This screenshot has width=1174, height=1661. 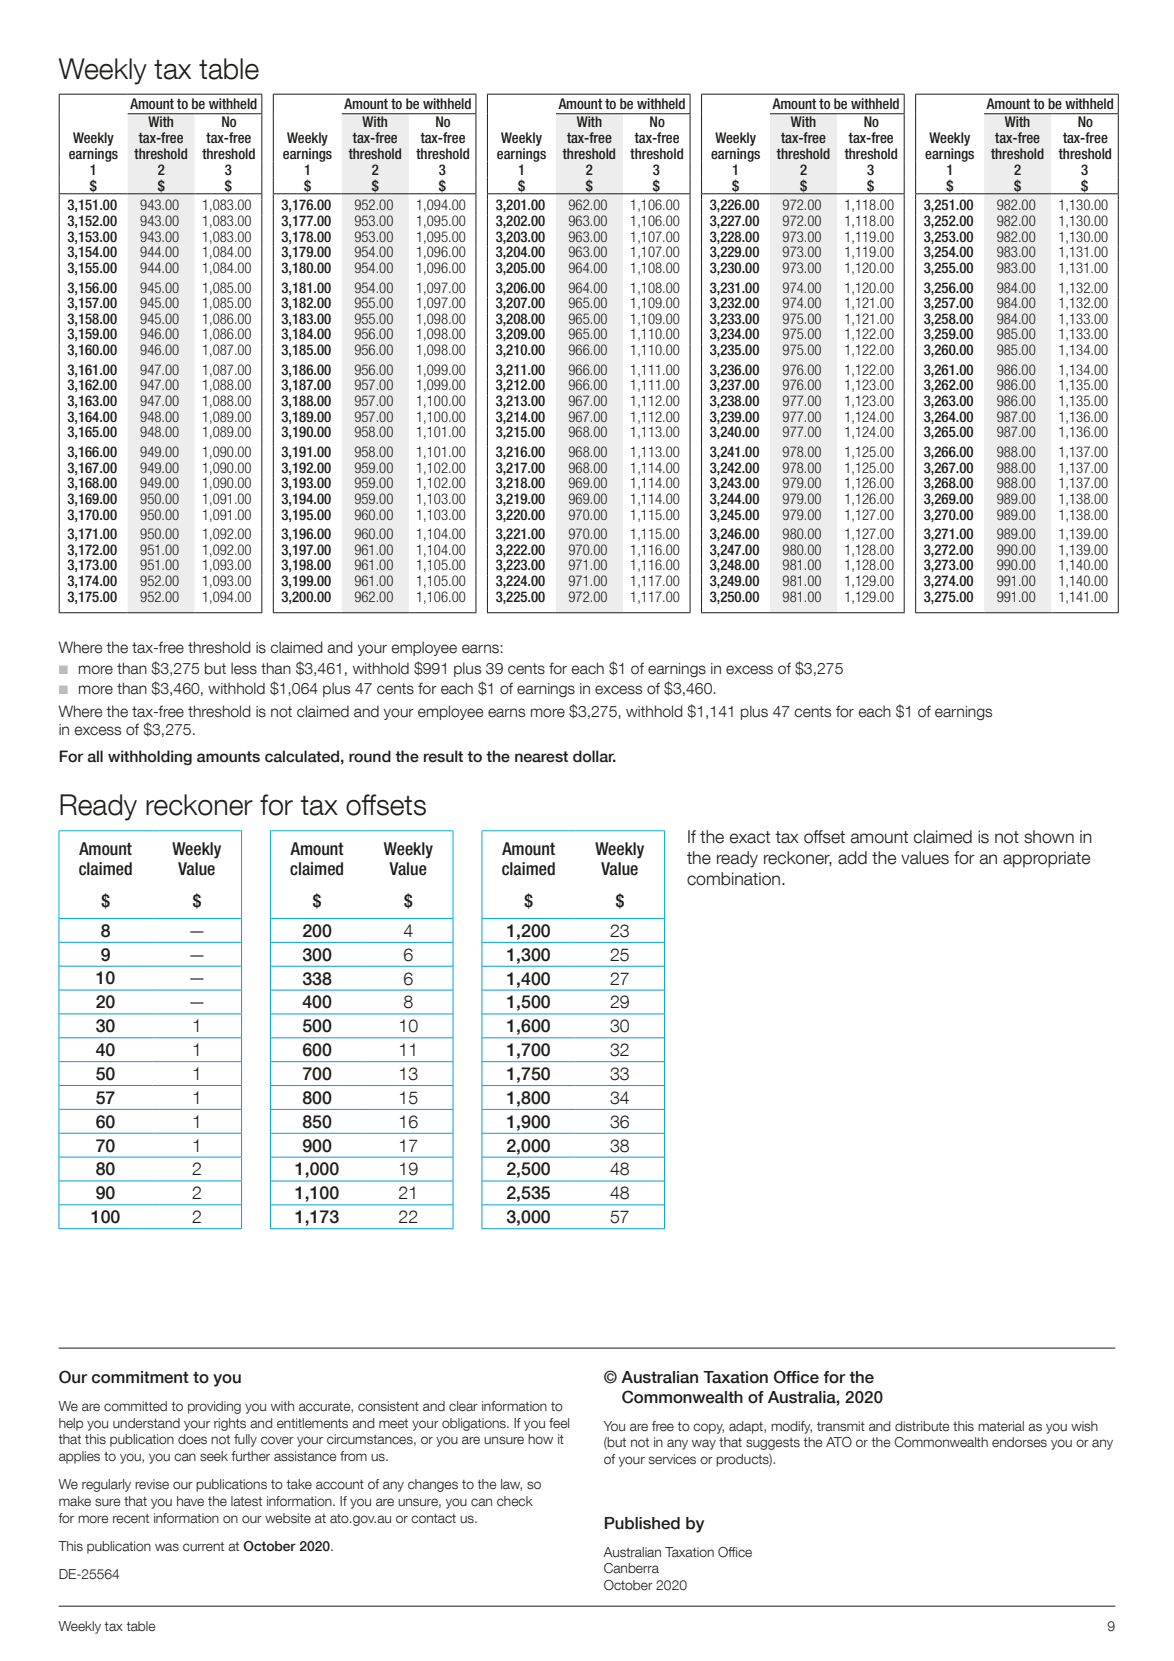 What do you see at coordinates (244, 668) in the screenshot?
I see `less` at bounding box center [244, 668].
